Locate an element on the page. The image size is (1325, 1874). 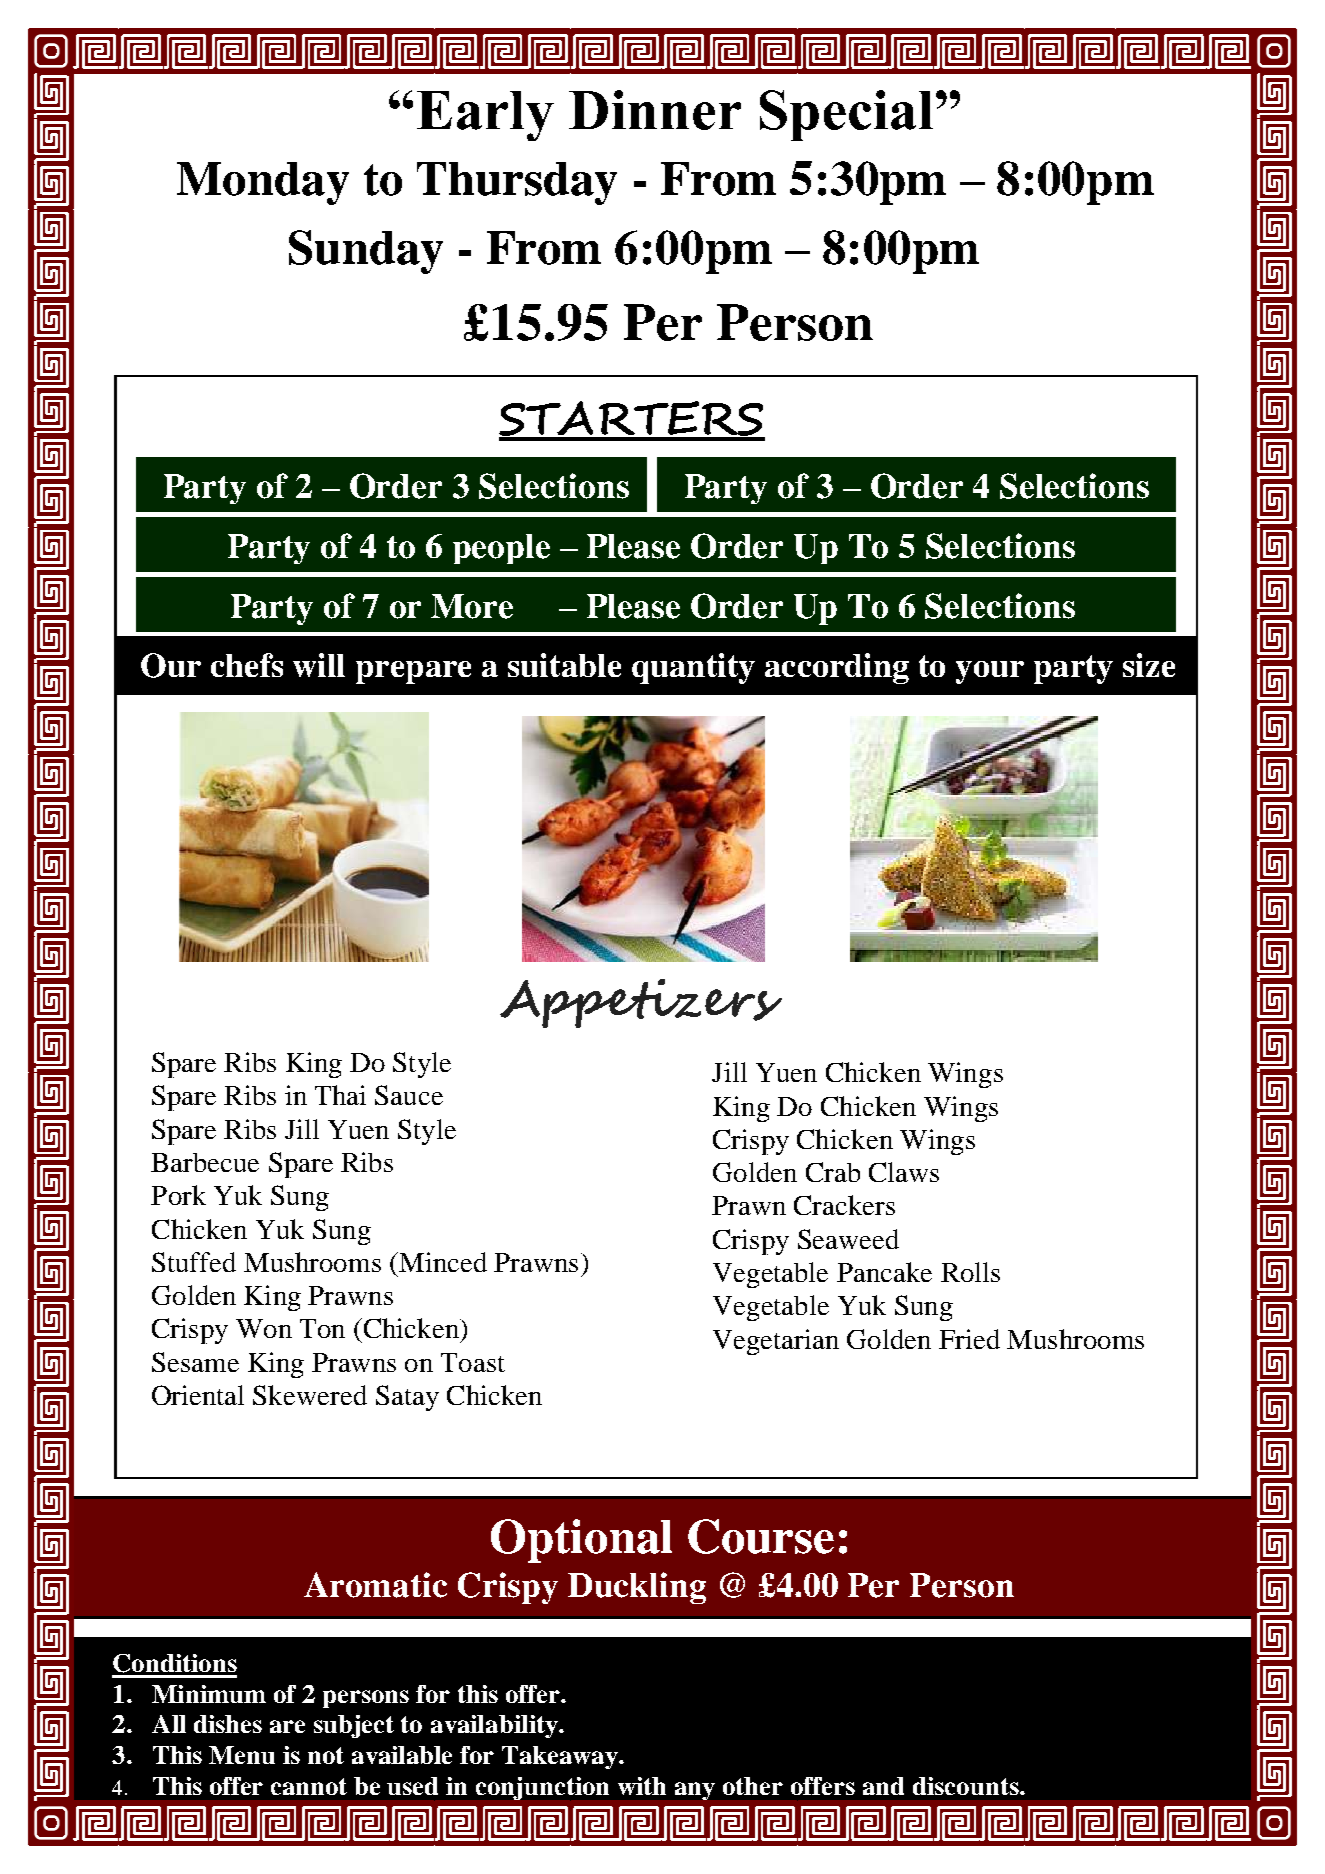
Monday is located at coordinates (263, 183).
